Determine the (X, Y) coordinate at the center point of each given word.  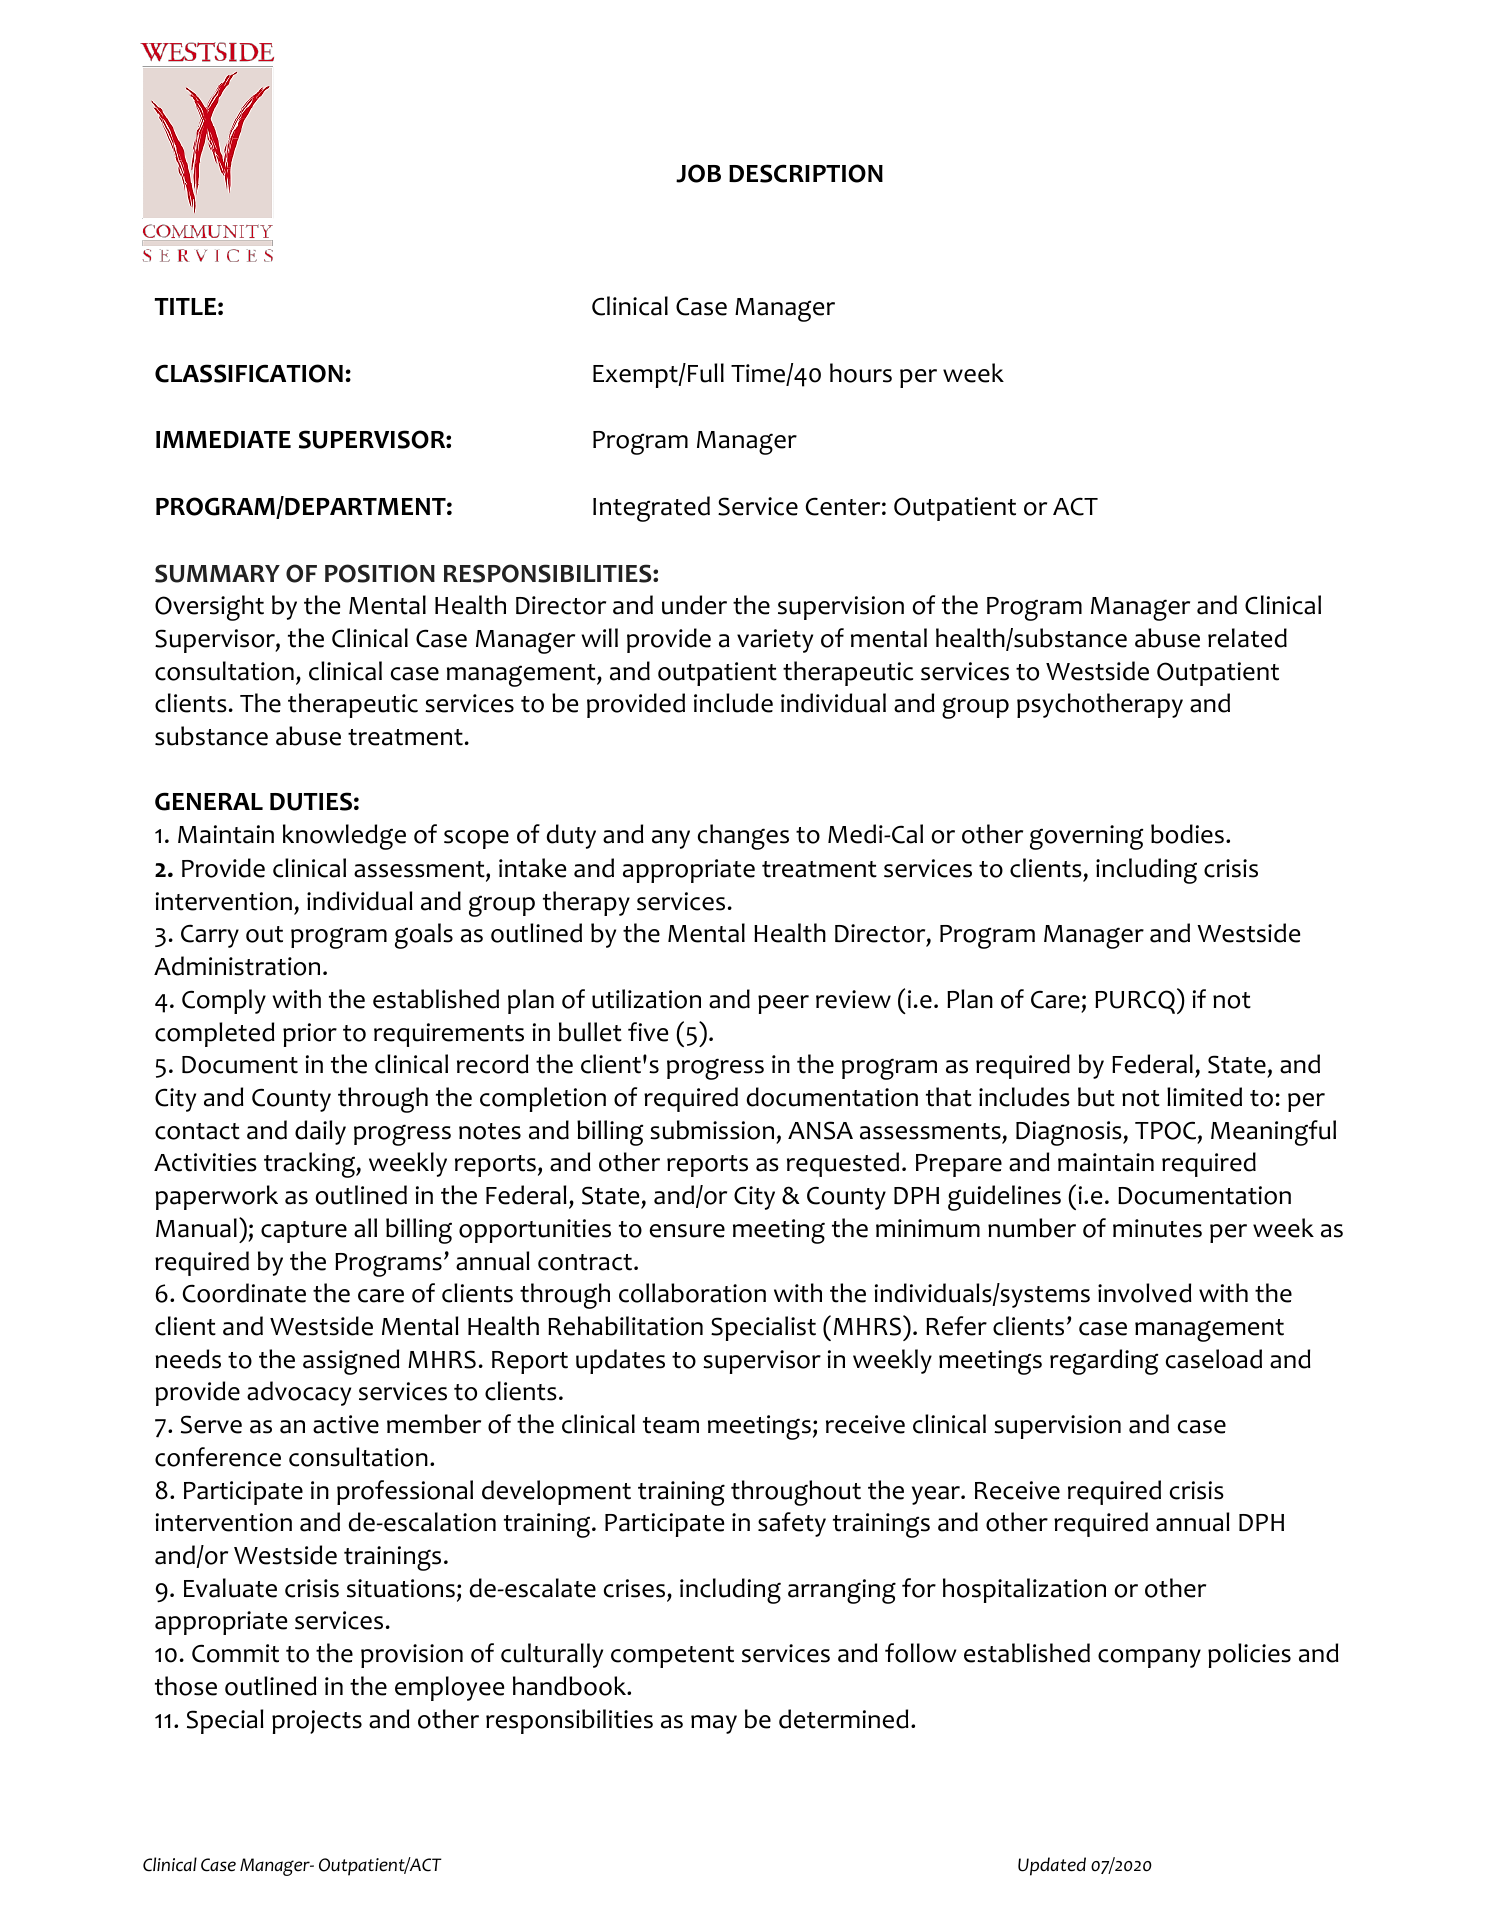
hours (861, 373)
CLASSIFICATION (249, 373)
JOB (698, 173)
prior (310, 1035)
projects (317, 1722)
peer (783, 1004)
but (1096, 1097)
